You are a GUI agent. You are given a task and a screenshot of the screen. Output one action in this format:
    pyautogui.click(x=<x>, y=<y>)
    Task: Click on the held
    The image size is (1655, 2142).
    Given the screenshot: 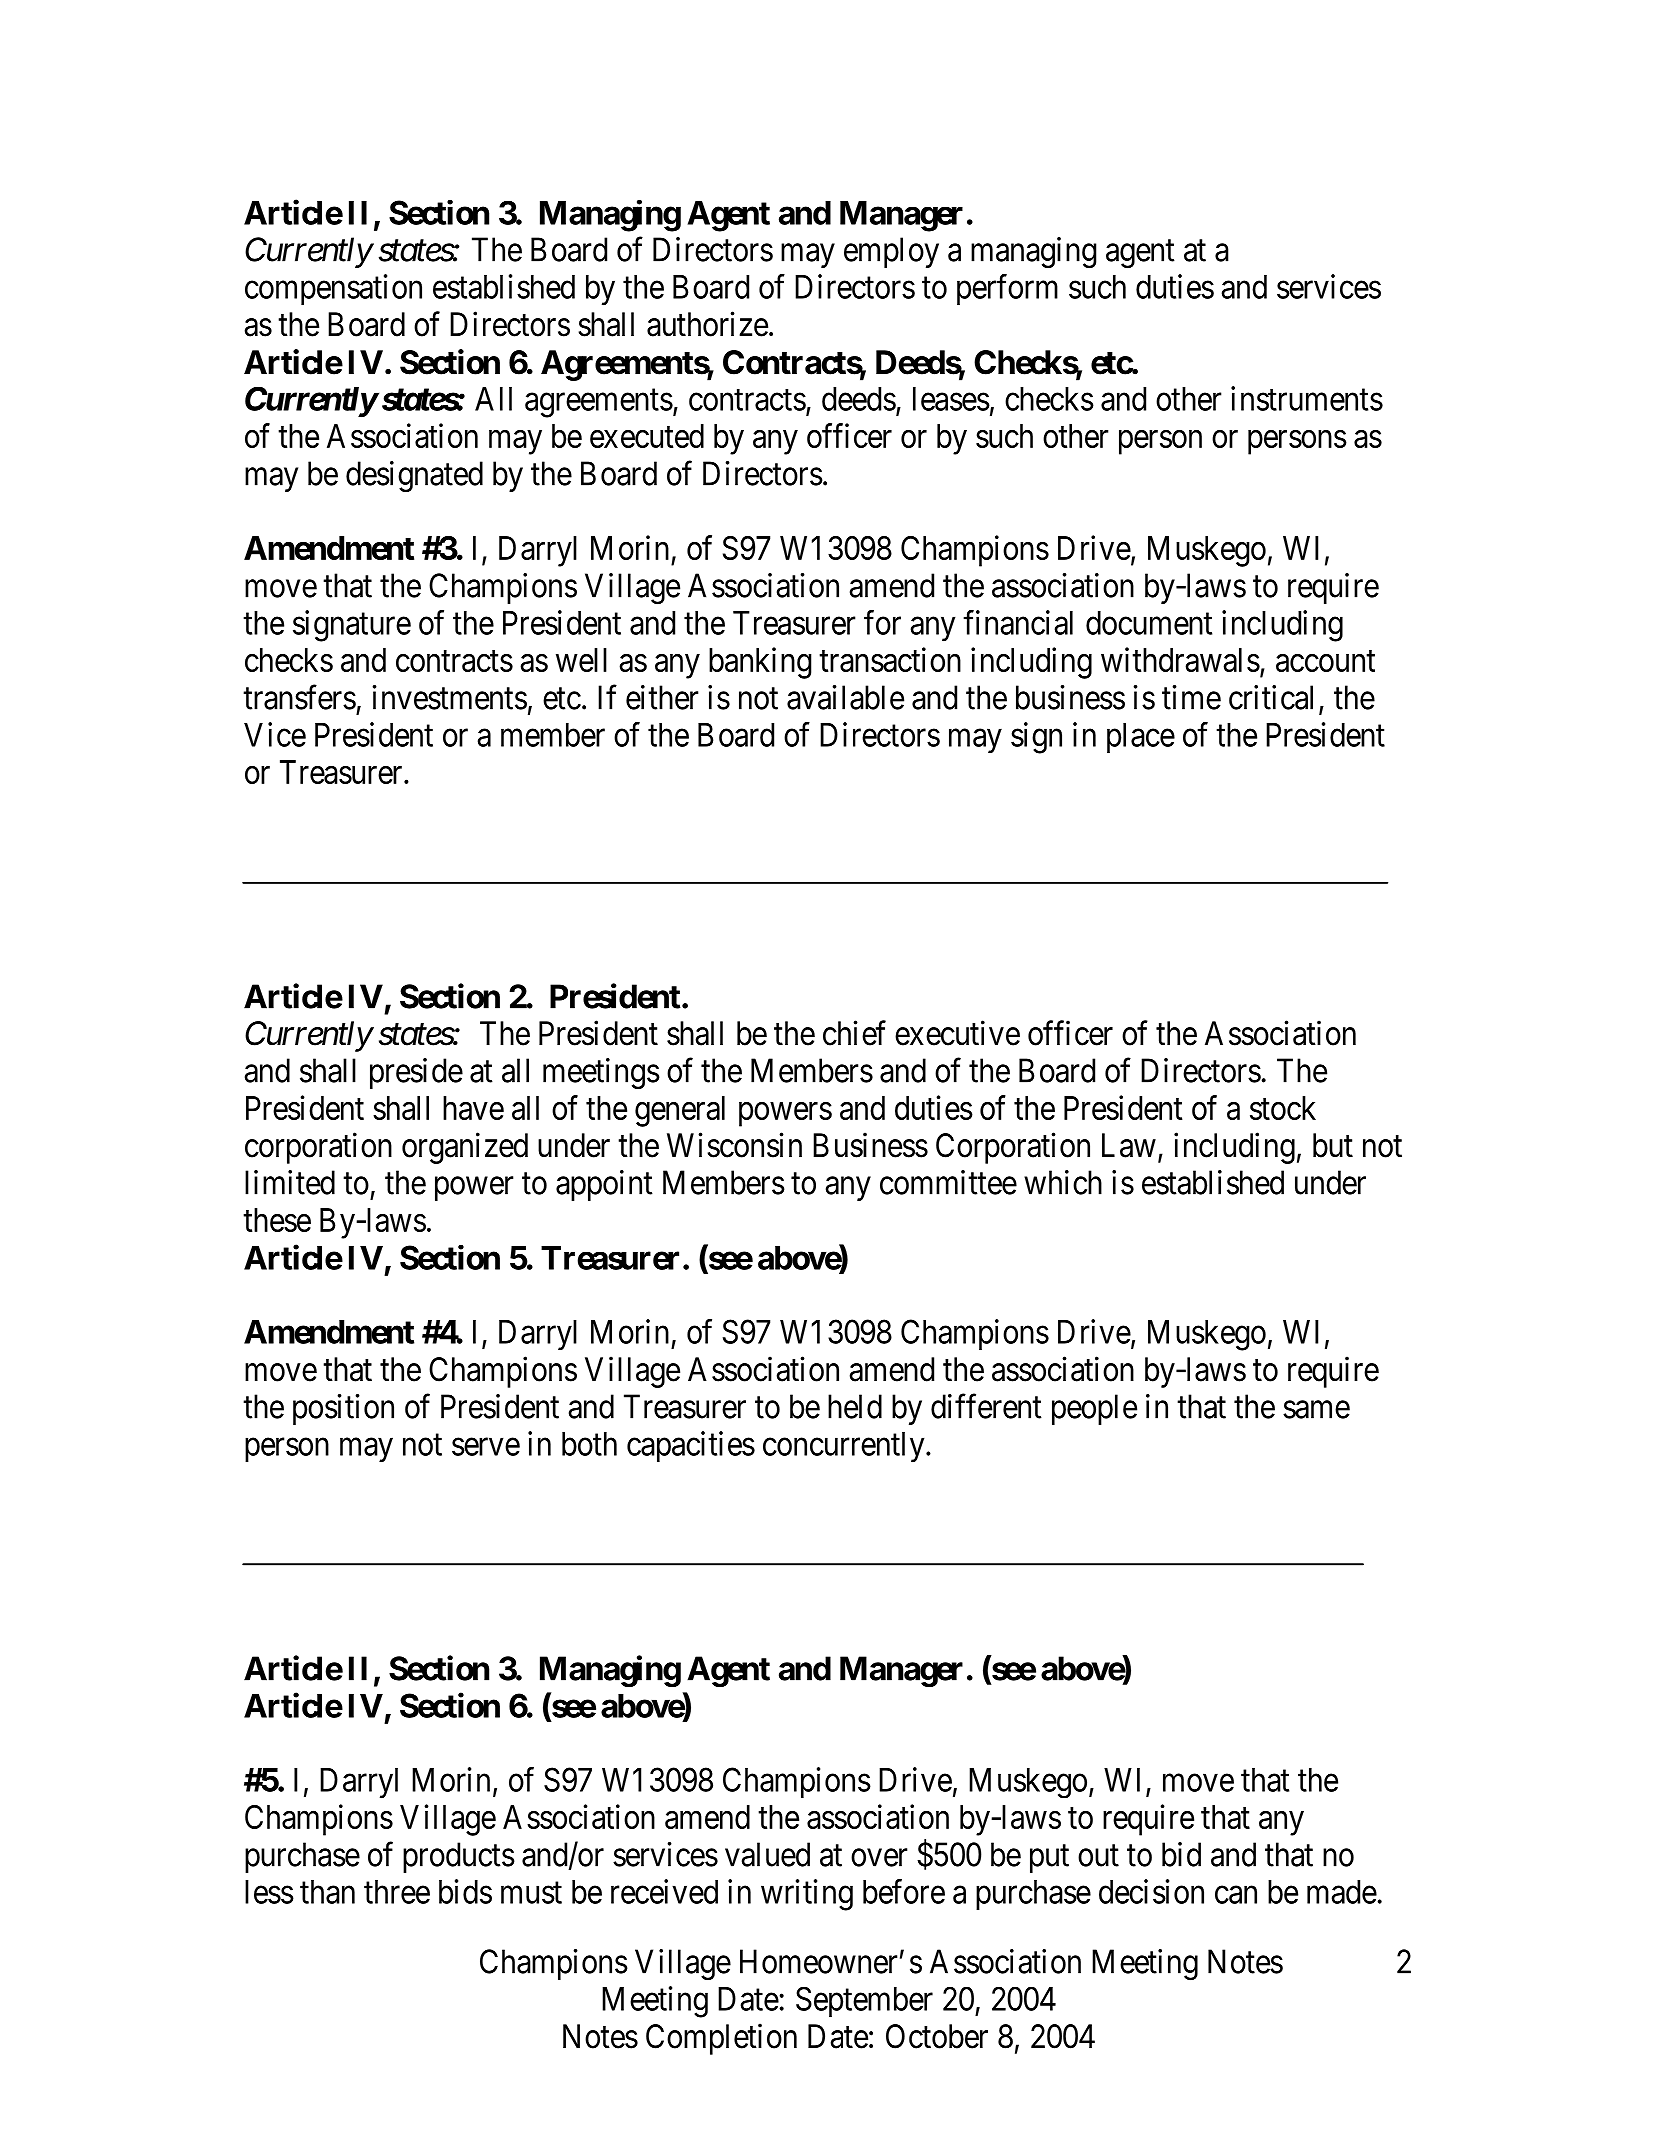 What is the action you would take?
    pyautogui.click(x=855, y=1406)
